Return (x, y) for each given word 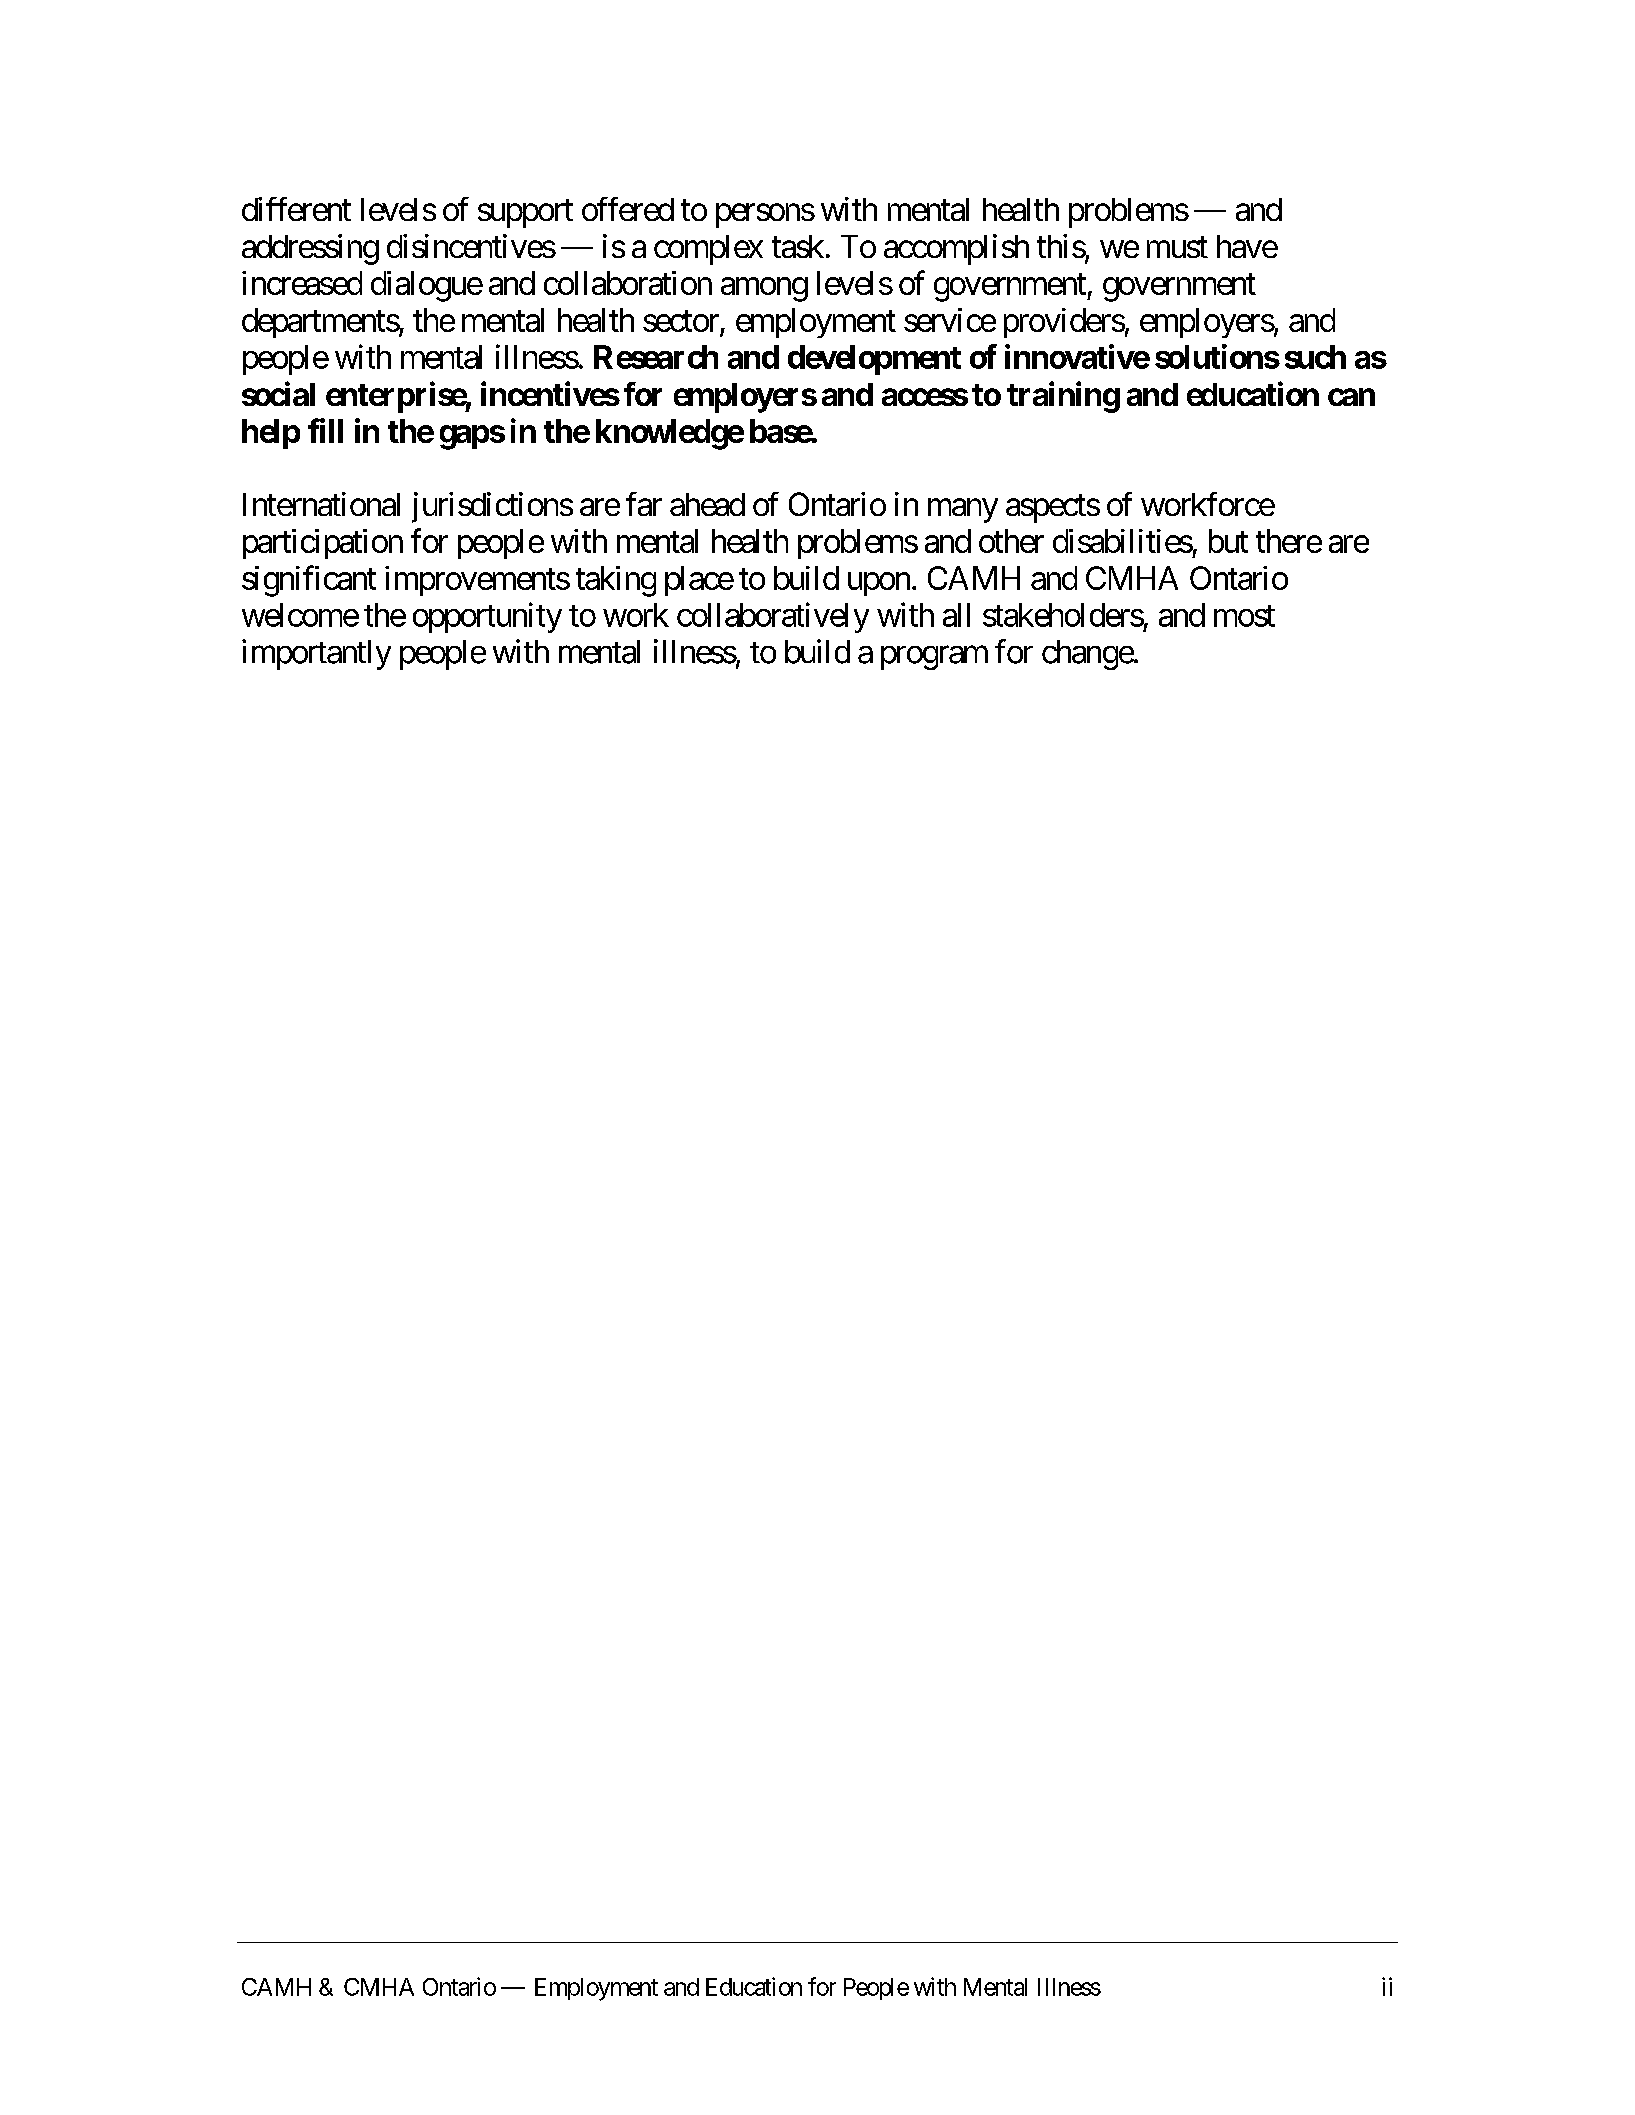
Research (656, 357)
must (1177, 247)
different (296, 209)
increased (302, 283)
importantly (316, 654)
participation (323, 544)
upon (879, 584)
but (1228, 541)
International (321, 504)
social (278, 393)
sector (681, 321)
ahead (707, 504)
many (963, 511)
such (1315, 357)
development (874, 360)
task (798, 246)
